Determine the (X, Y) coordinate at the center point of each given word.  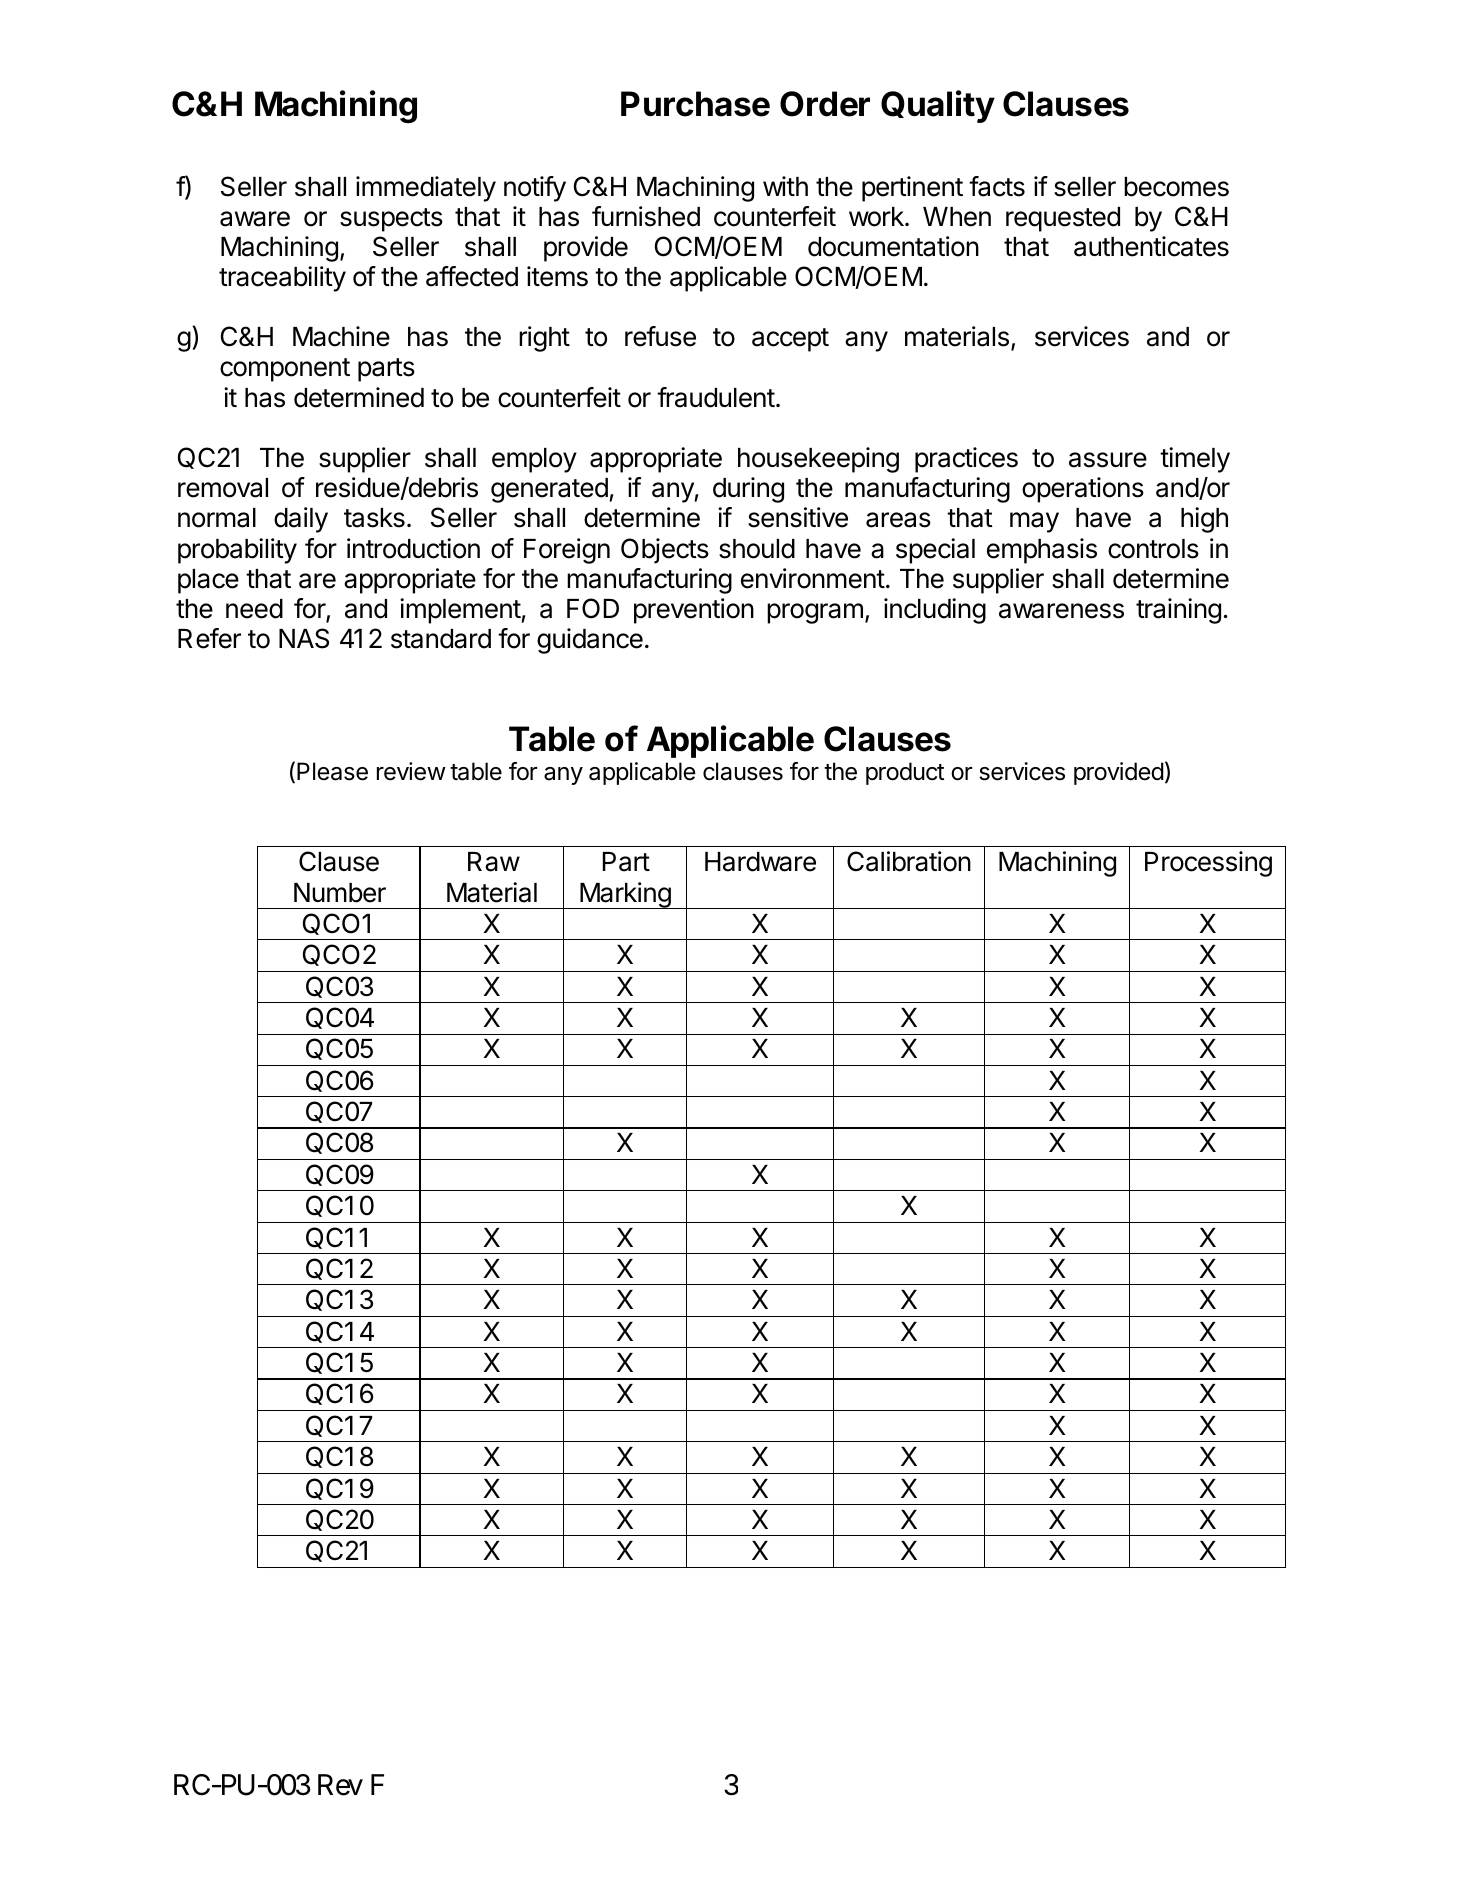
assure (1108, 460)
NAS (304, 638)
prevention (694, 611)
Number (340, 893)
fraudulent (716, 397)
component (285, 370)
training (1178, 611)
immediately (426, 189)
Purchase (695, 104)
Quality (938, 106)
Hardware (760, 862)
